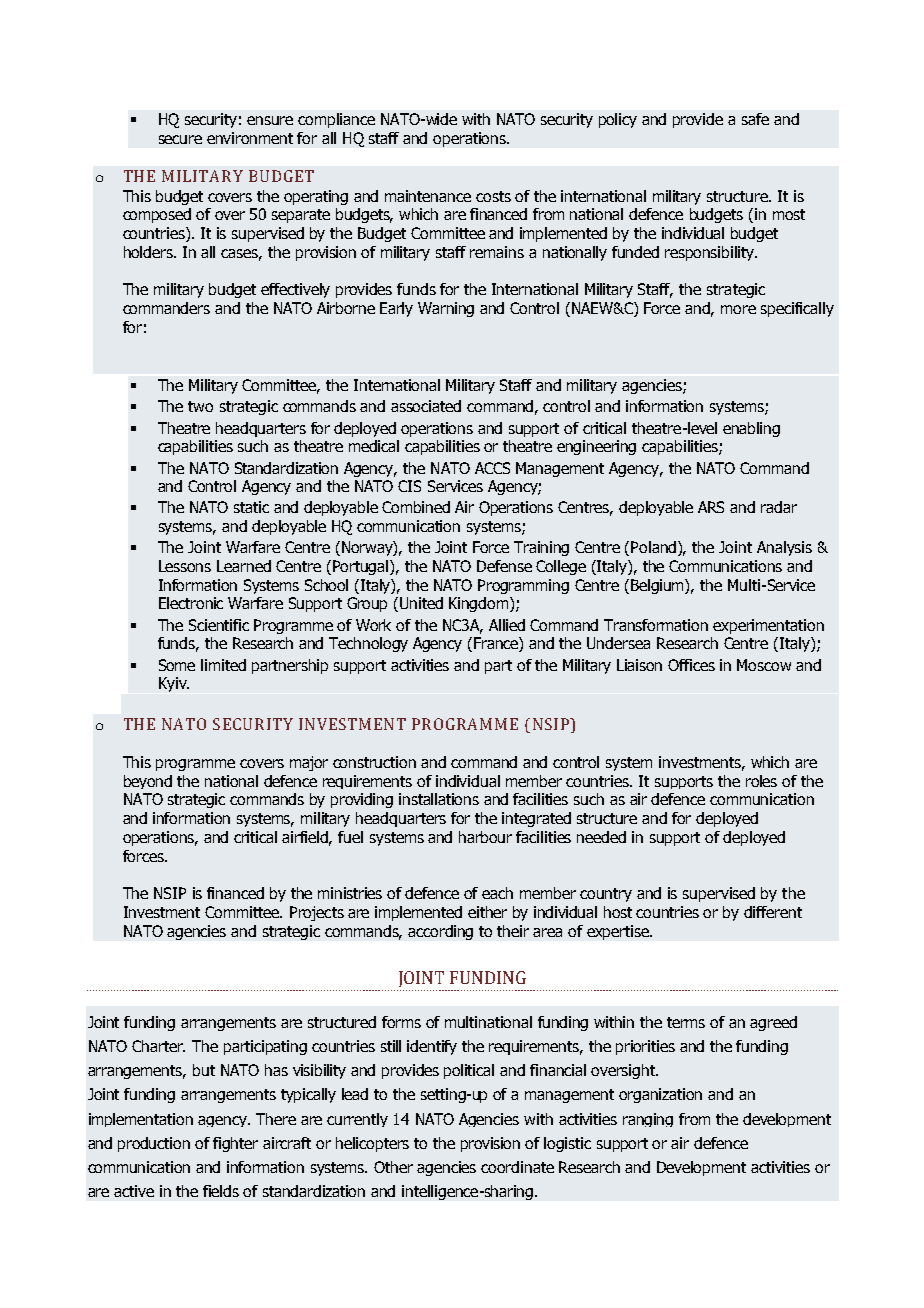 The height and width of the image is (1308, 924). What do you see at coordinates (180, 139) in the image?
I see `secure` at bounding box center [180, 139].
